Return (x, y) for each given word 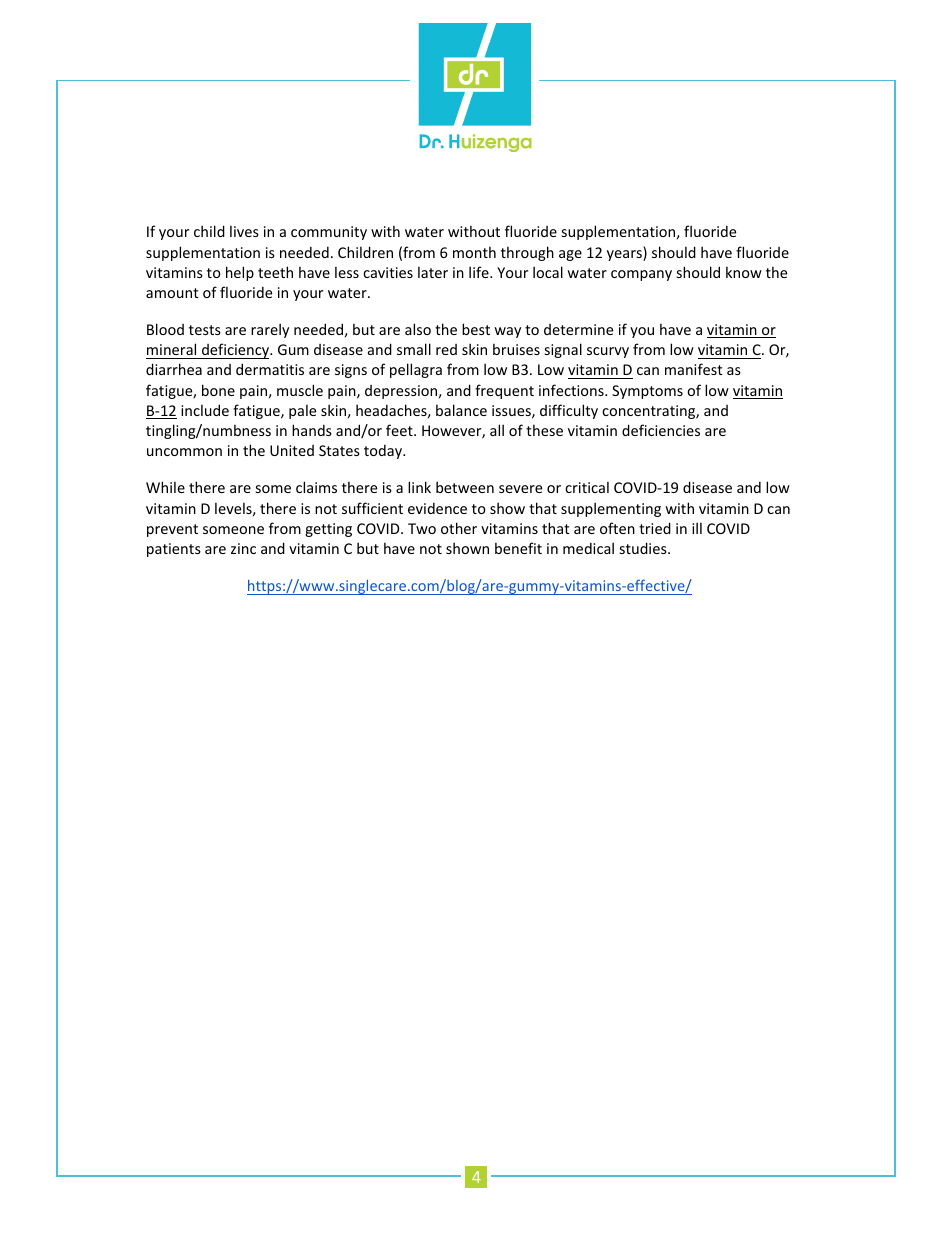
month (474, 252)
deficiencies (661, 430)
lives (244, 231)
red (446, 349)
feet (400, 430)
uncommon (184, 452)
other (459, 528)
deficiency (236, 351)
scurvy (608, 352)
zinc (243, 548)
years (625, 255)
